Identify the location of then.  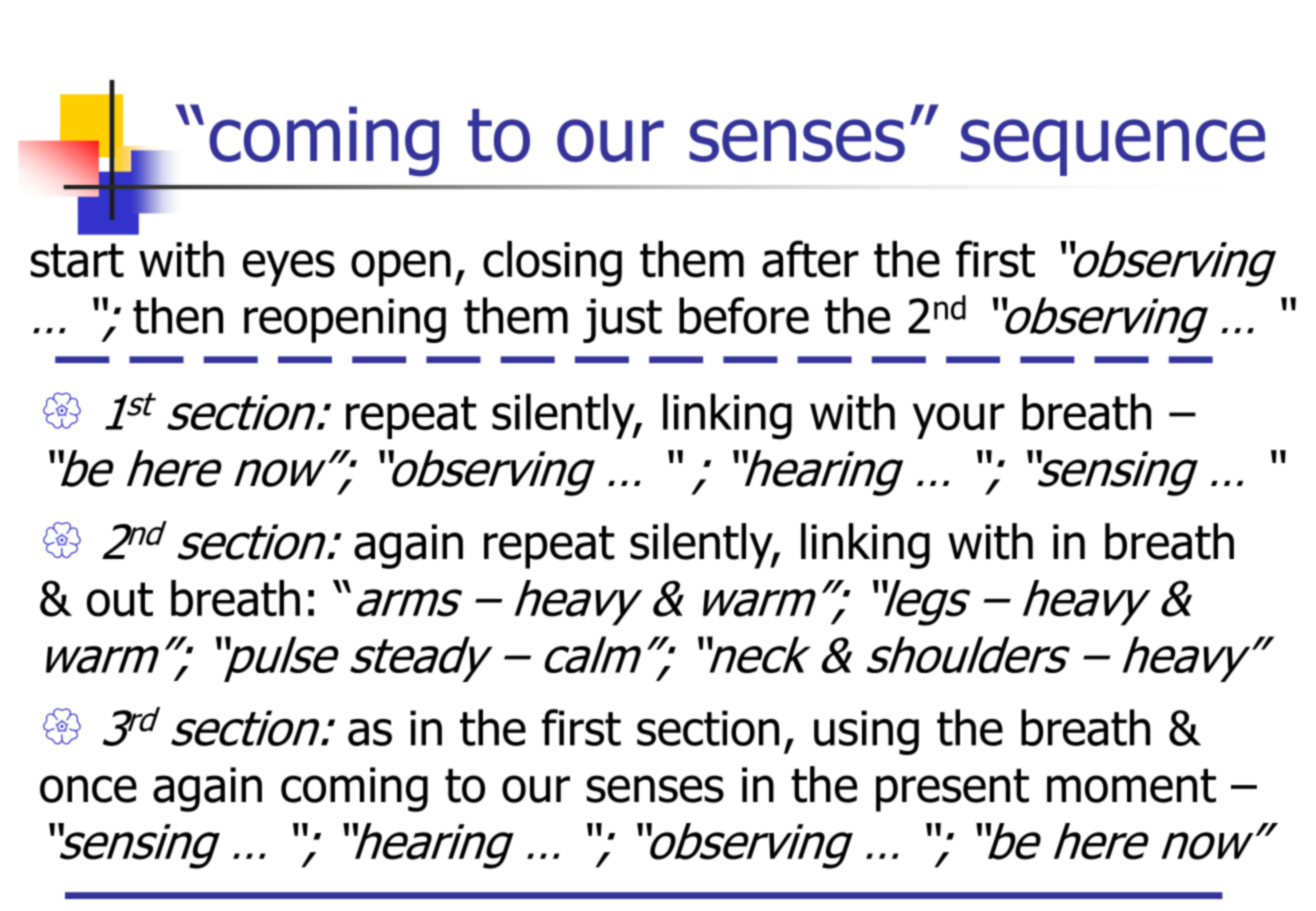
(178, 315).
